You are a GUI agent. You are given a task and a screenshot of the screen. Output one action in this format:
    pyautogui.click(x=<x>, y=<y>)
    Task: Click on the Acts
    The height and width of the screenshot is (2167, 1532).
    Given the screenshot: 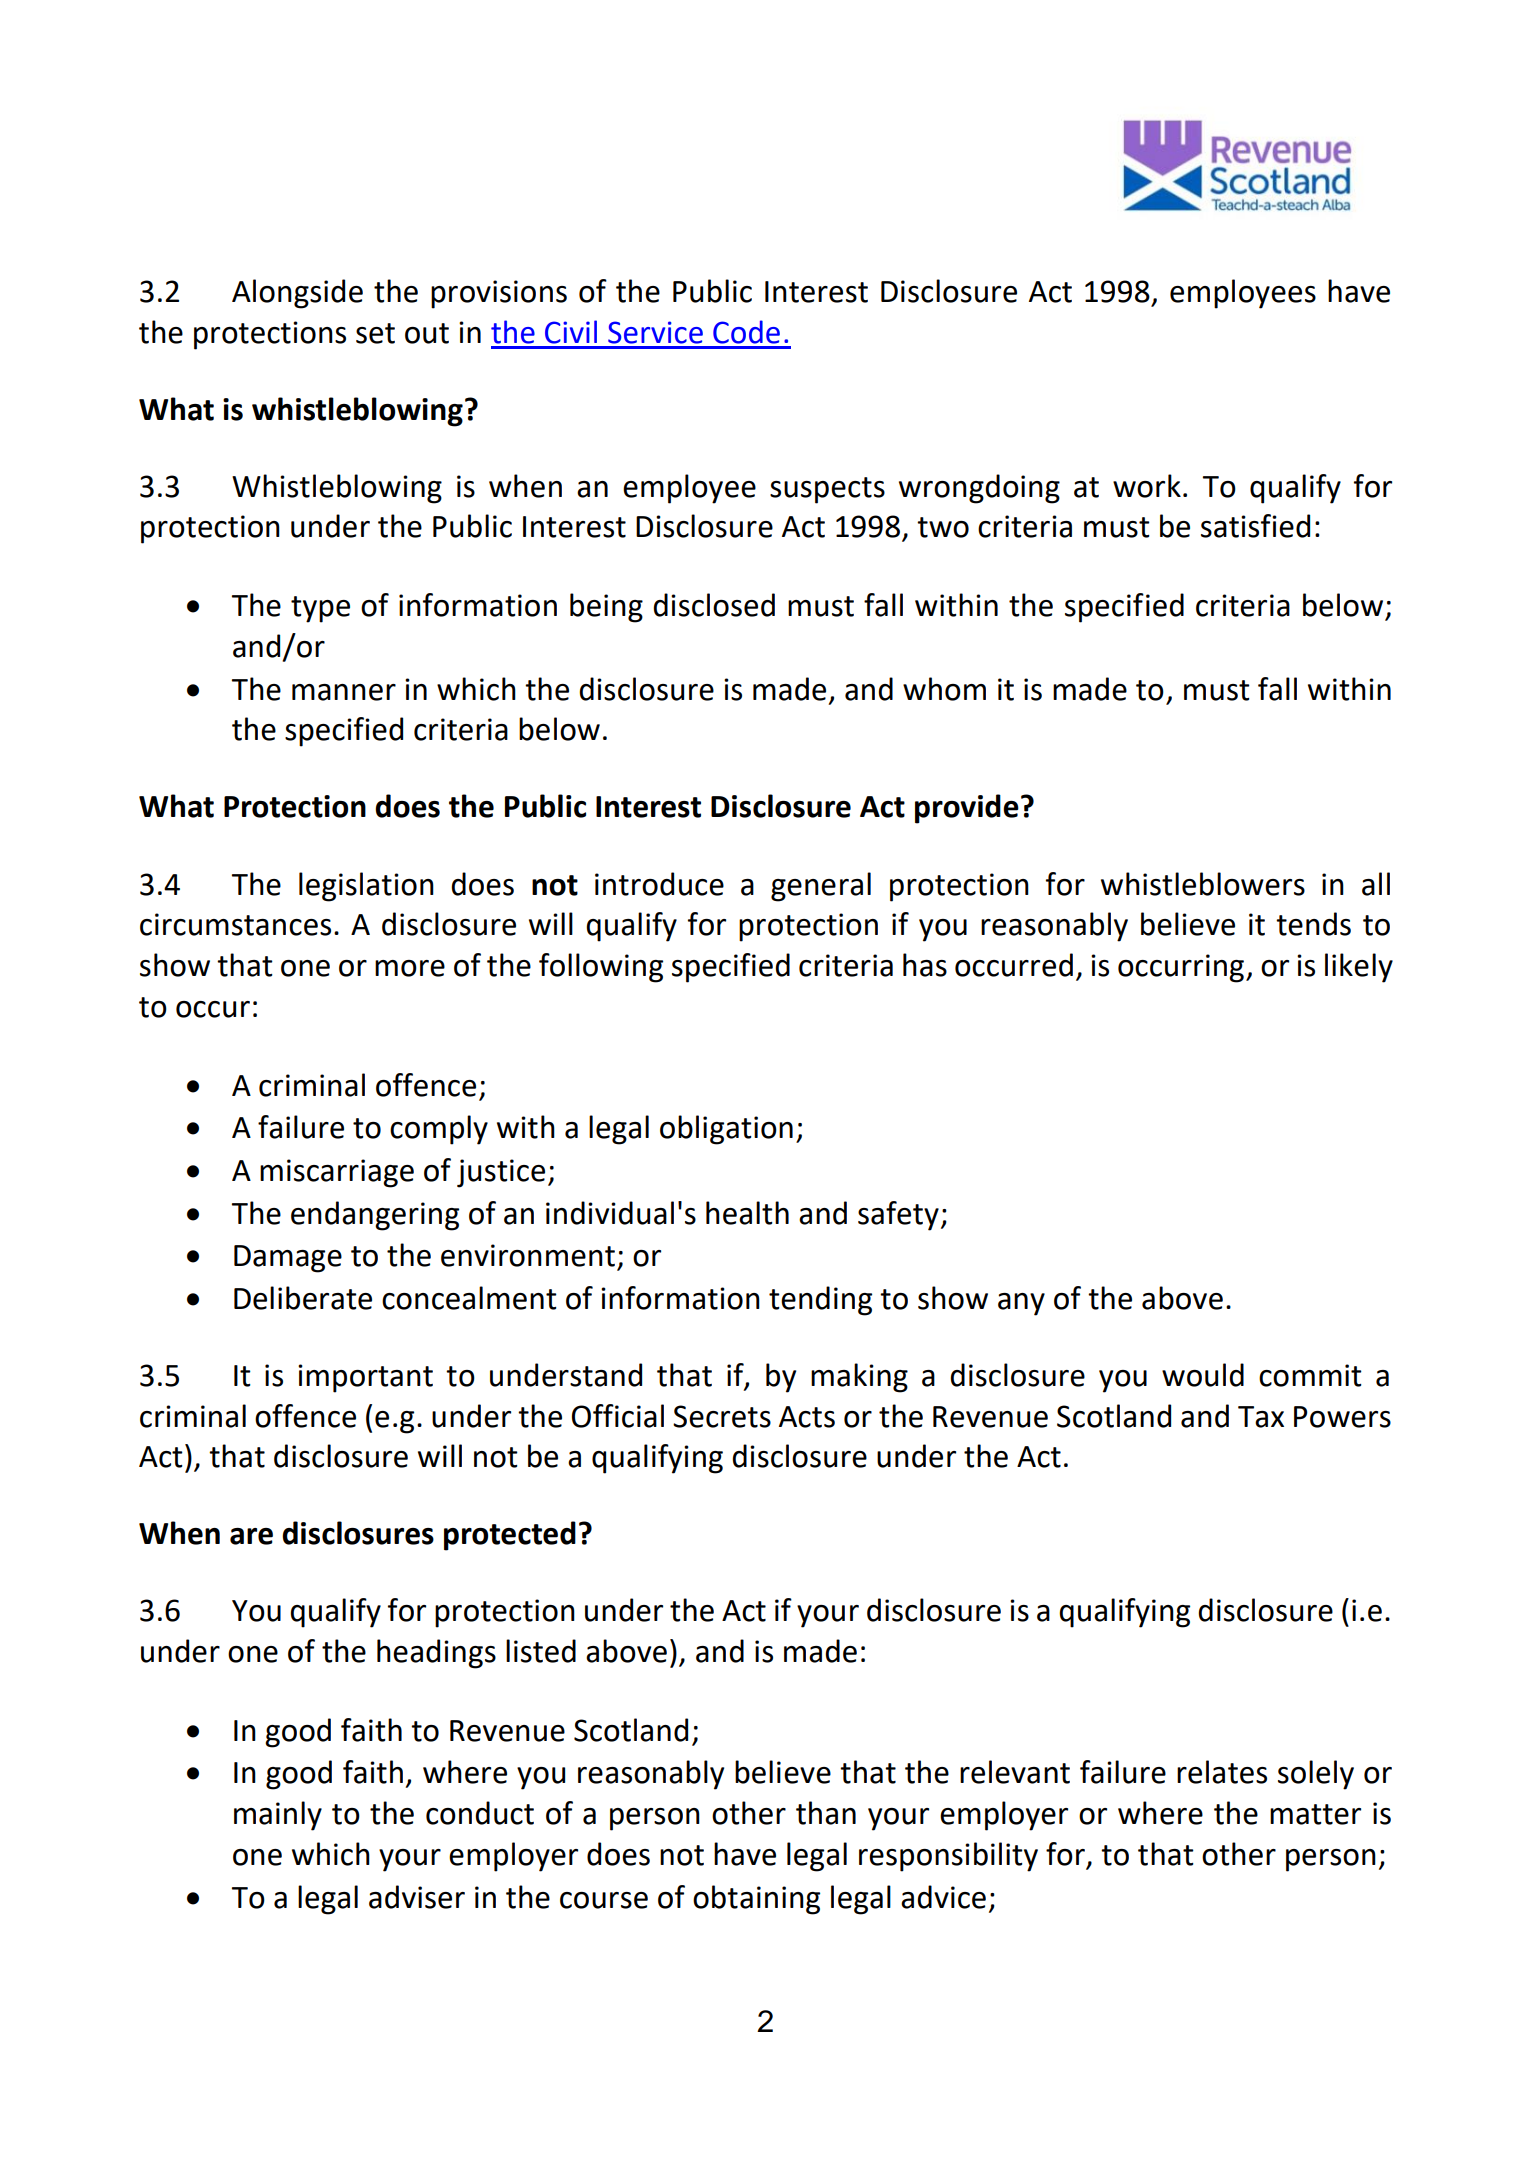 What is the action you would take?
    pyautogui.click(x=807, y=1417)
